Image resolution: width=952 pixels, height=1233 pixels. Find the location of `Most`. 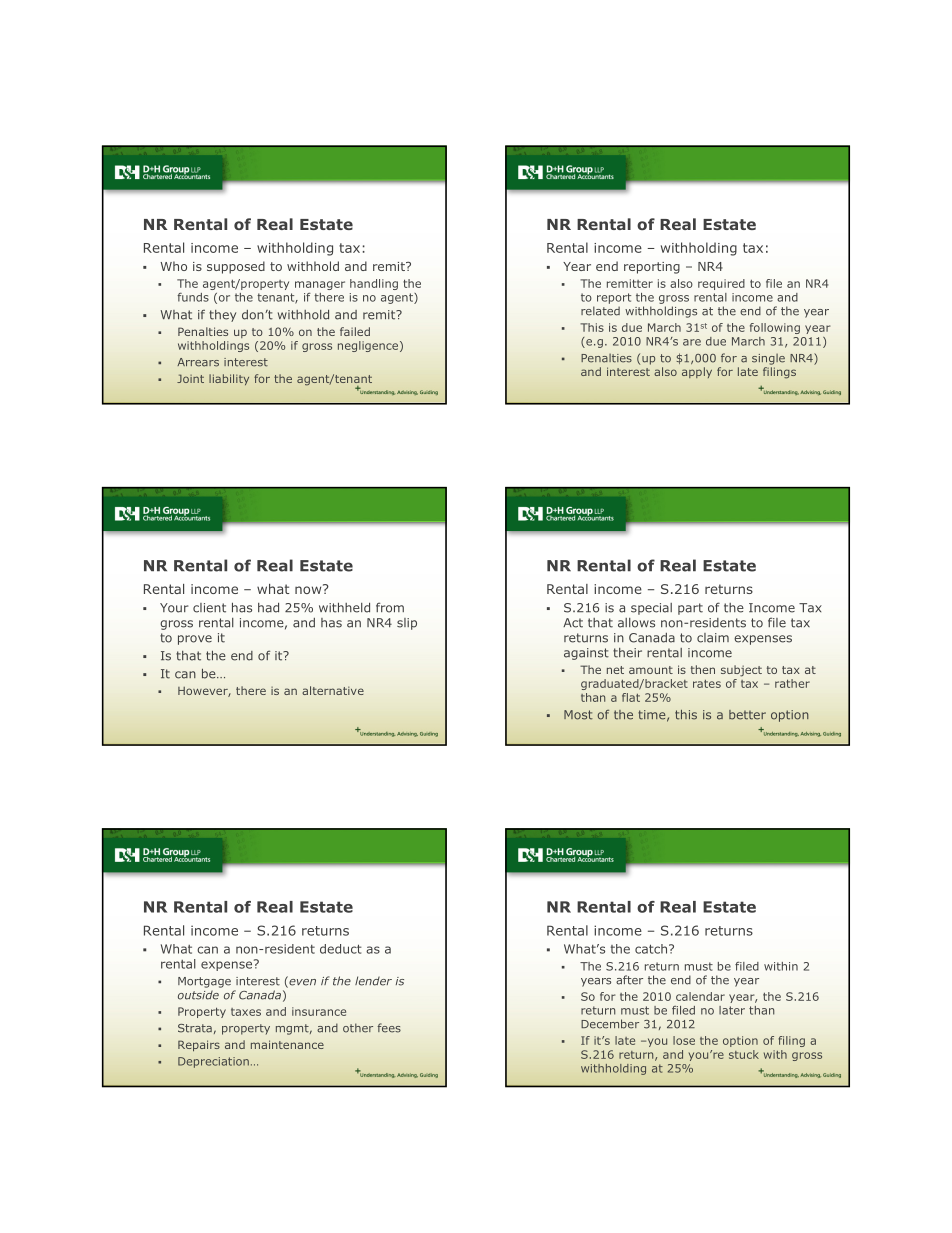

Most is located at coordinates (578, 715).
